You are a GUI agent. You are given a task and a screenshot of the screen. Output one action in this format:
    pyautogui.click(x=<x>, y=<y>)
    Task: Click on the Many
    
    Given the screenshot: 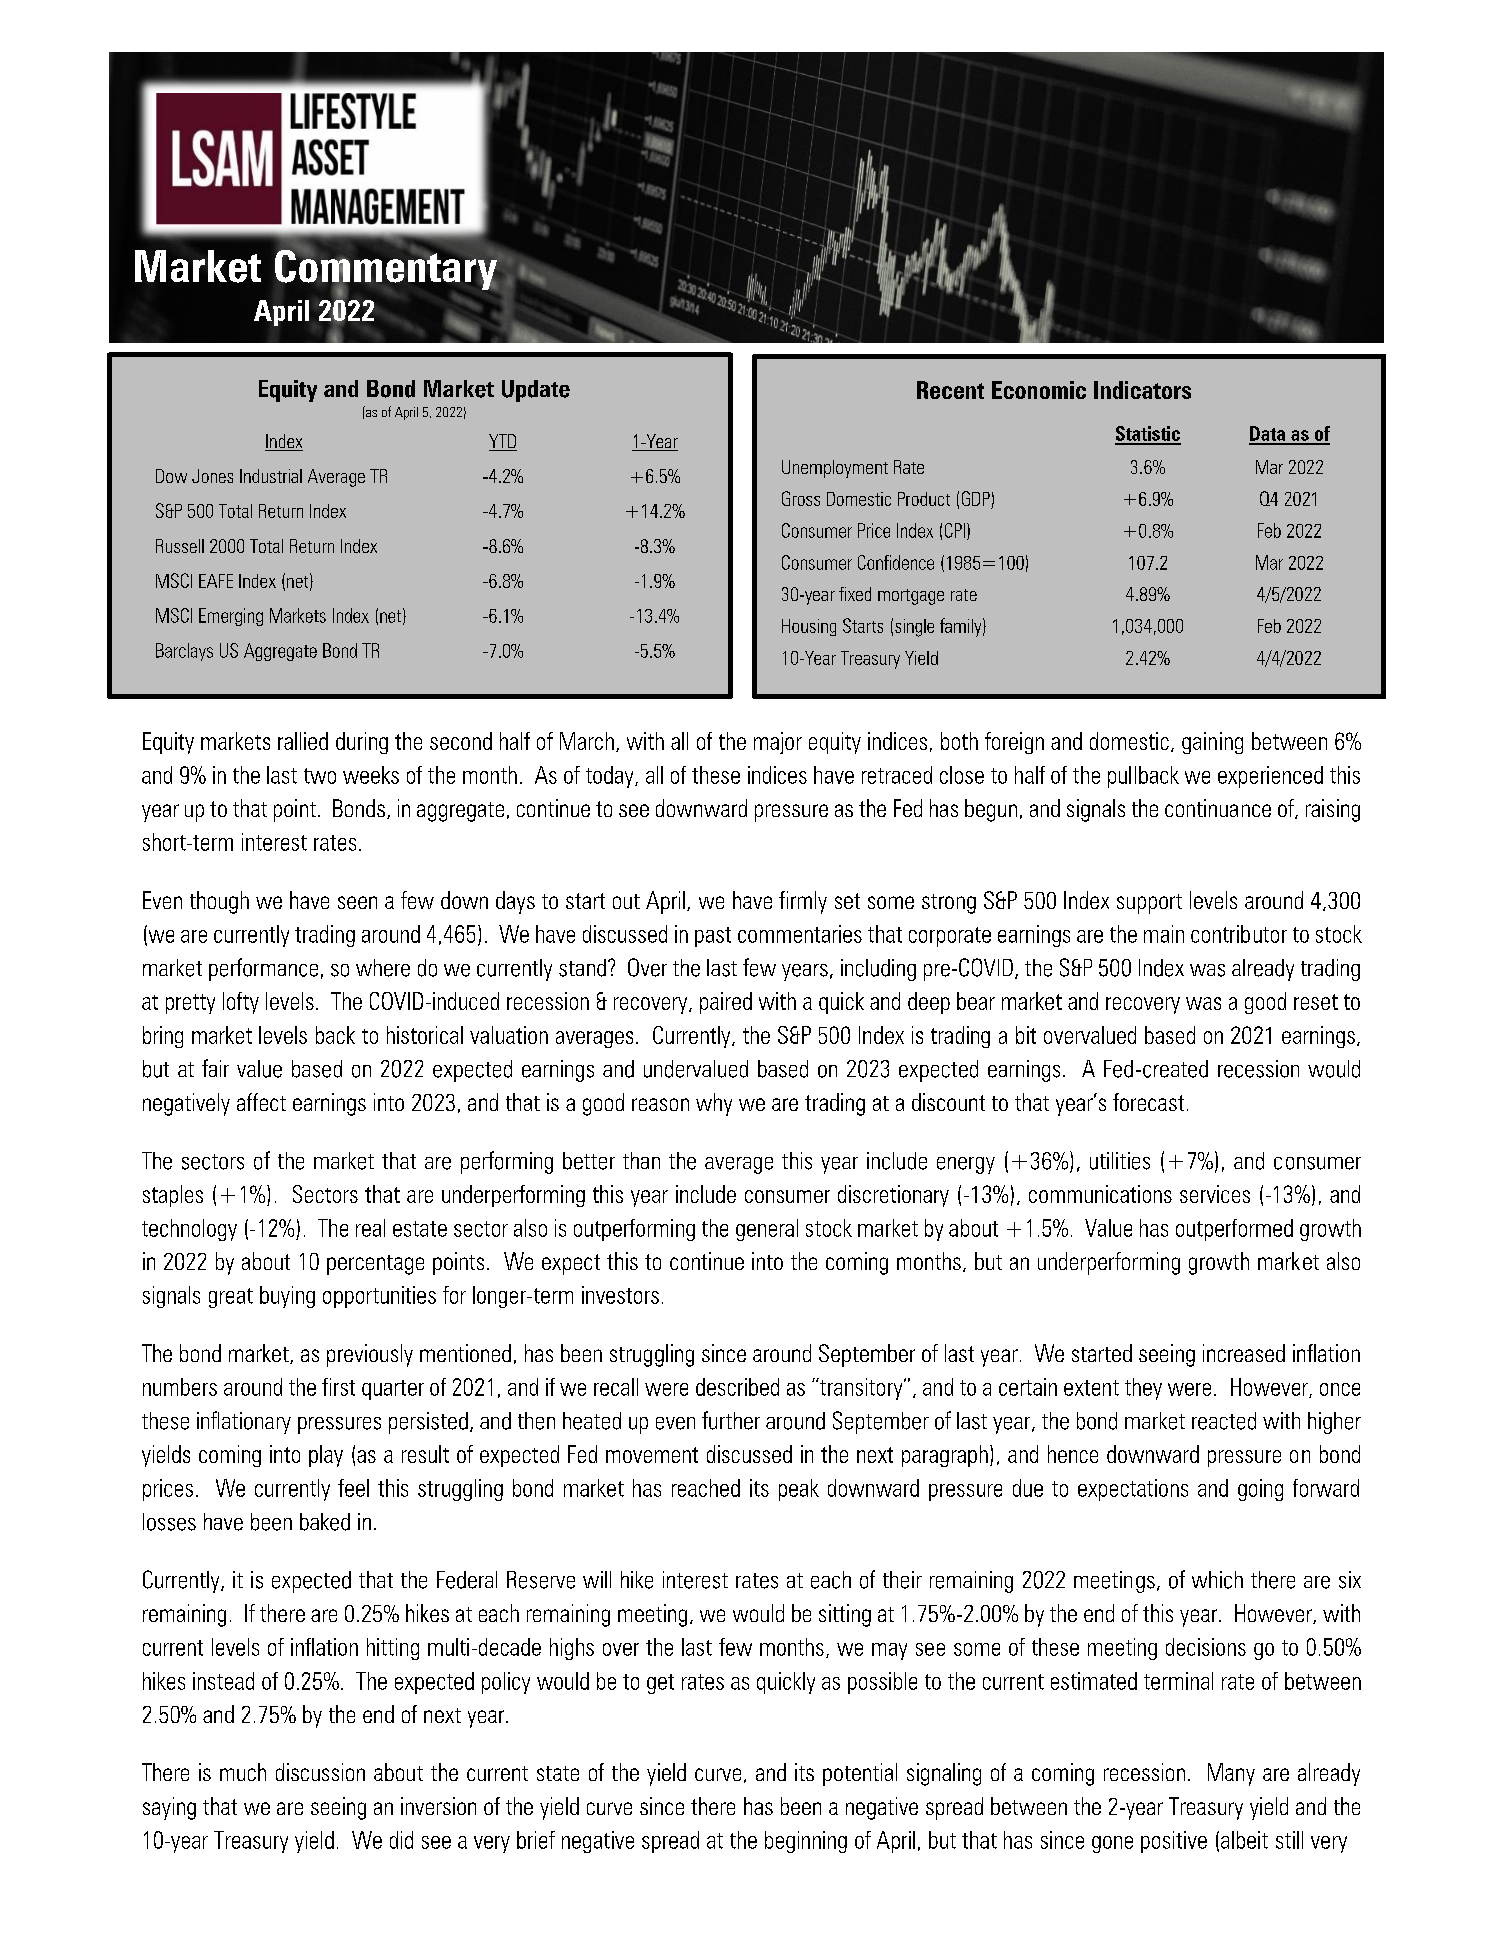 What is the action you would take?
    pyautogui.click(x=1231, y=1774)
